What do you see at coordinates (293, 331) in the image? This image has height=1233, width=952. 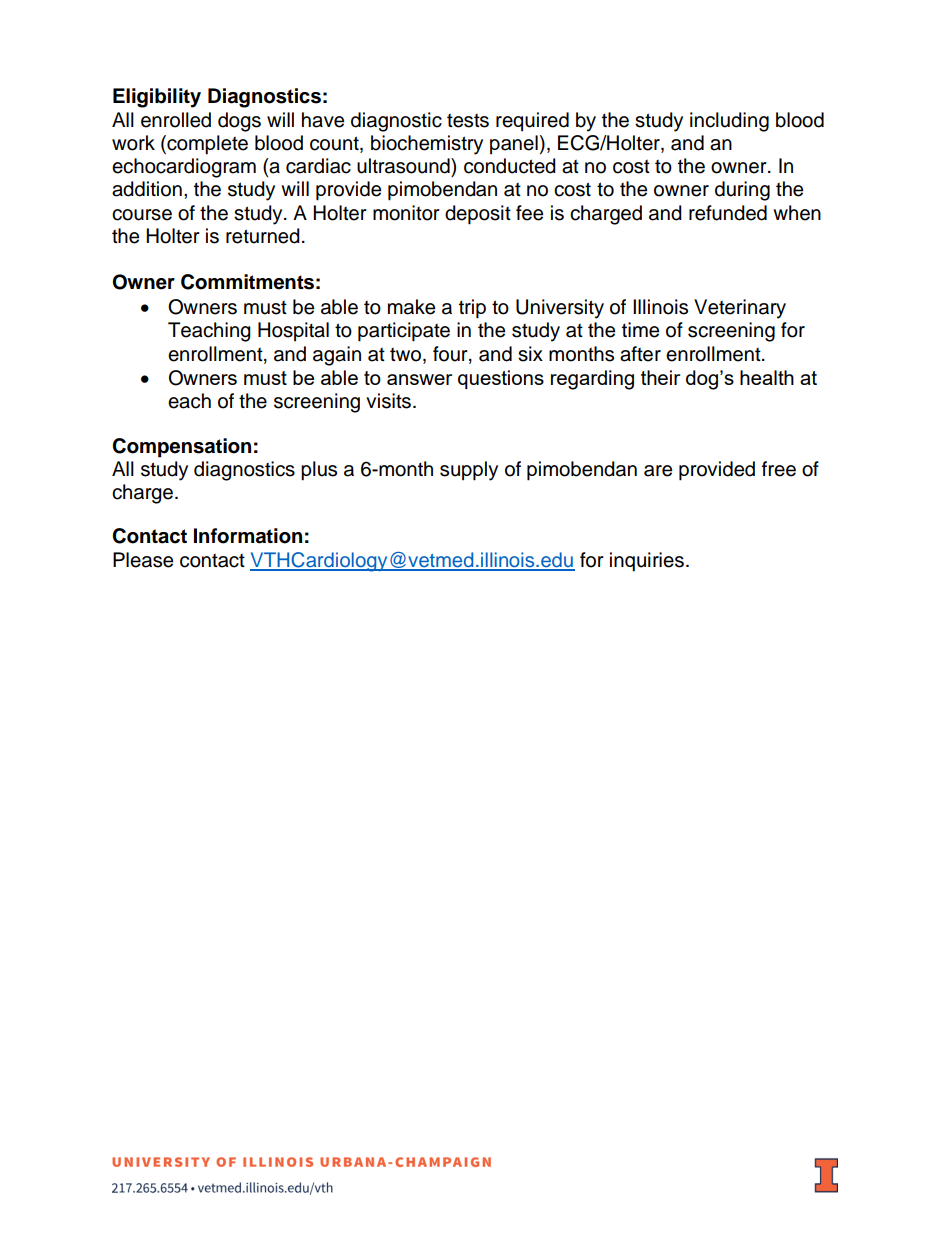 I see `Hospital` at bounding box center [293, 331].
